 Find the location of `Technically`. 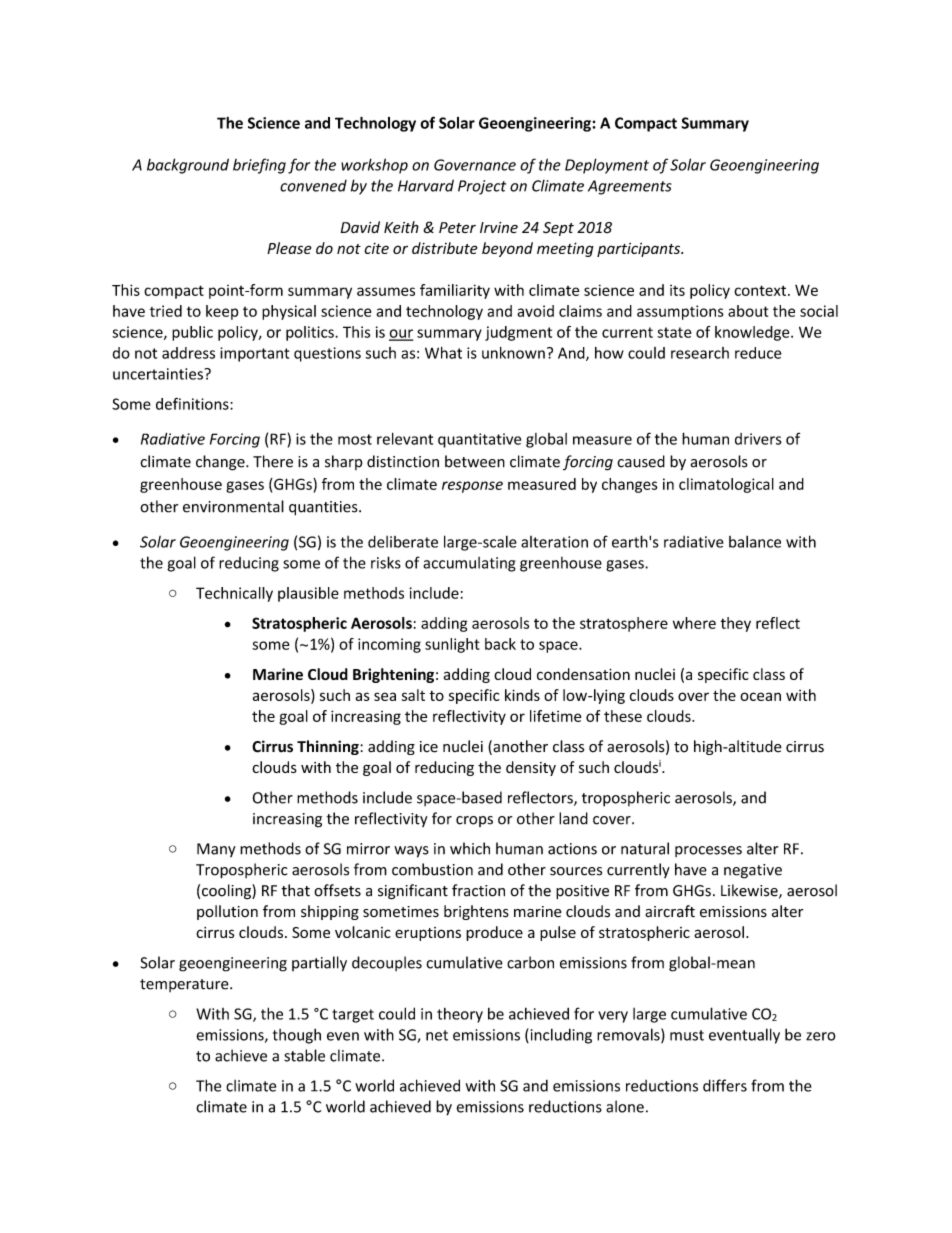

Technically is located at coordinates (234, 594).
